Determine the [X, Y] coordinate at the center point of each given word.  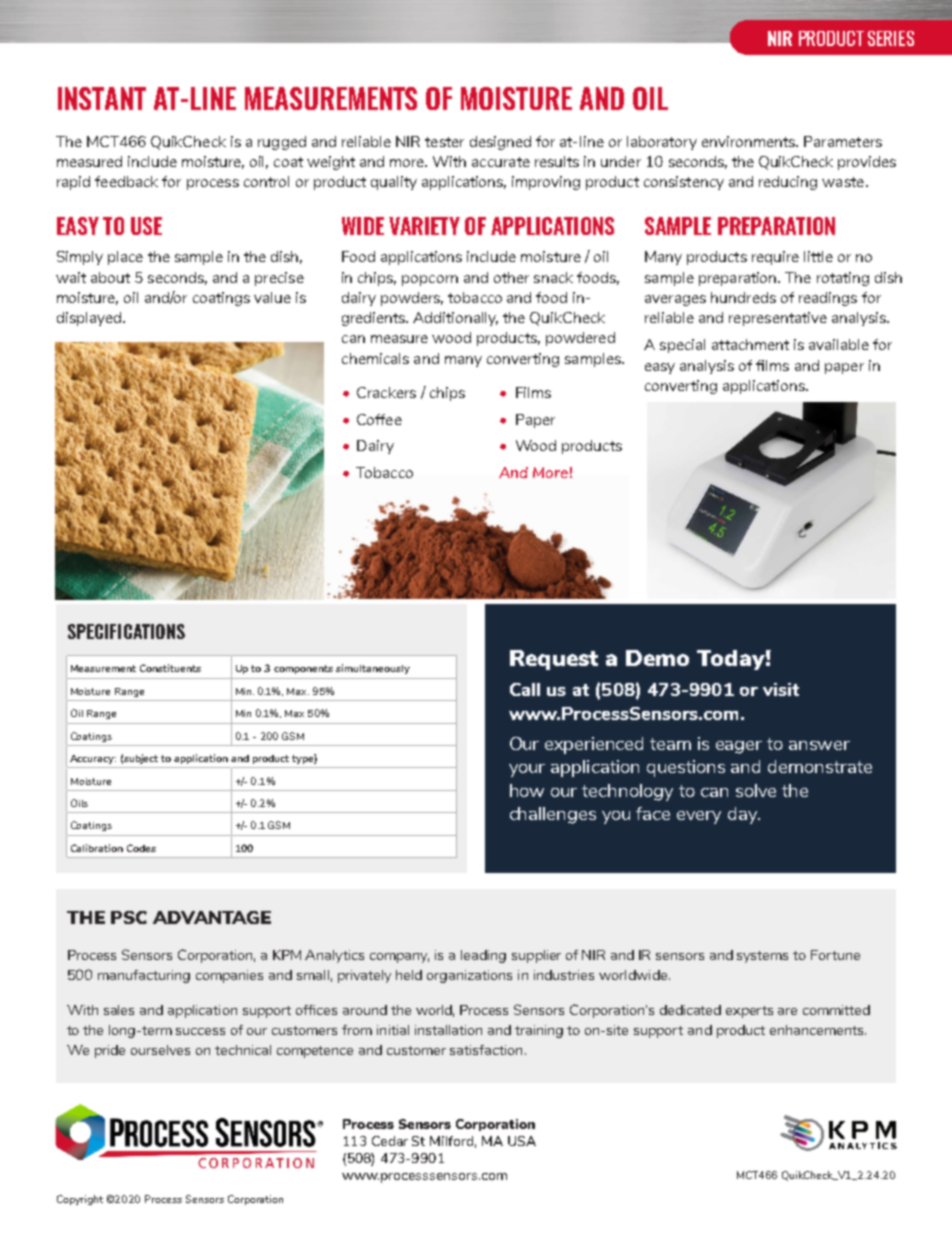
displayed [89, 319]
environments [749, 141]
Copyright [80, 1200]
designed [500, 143]
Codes [141, 848]
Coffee [379, 419]
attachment [750, 344]
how [527, 790]
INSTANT [102, 98]
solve [756, 790]
